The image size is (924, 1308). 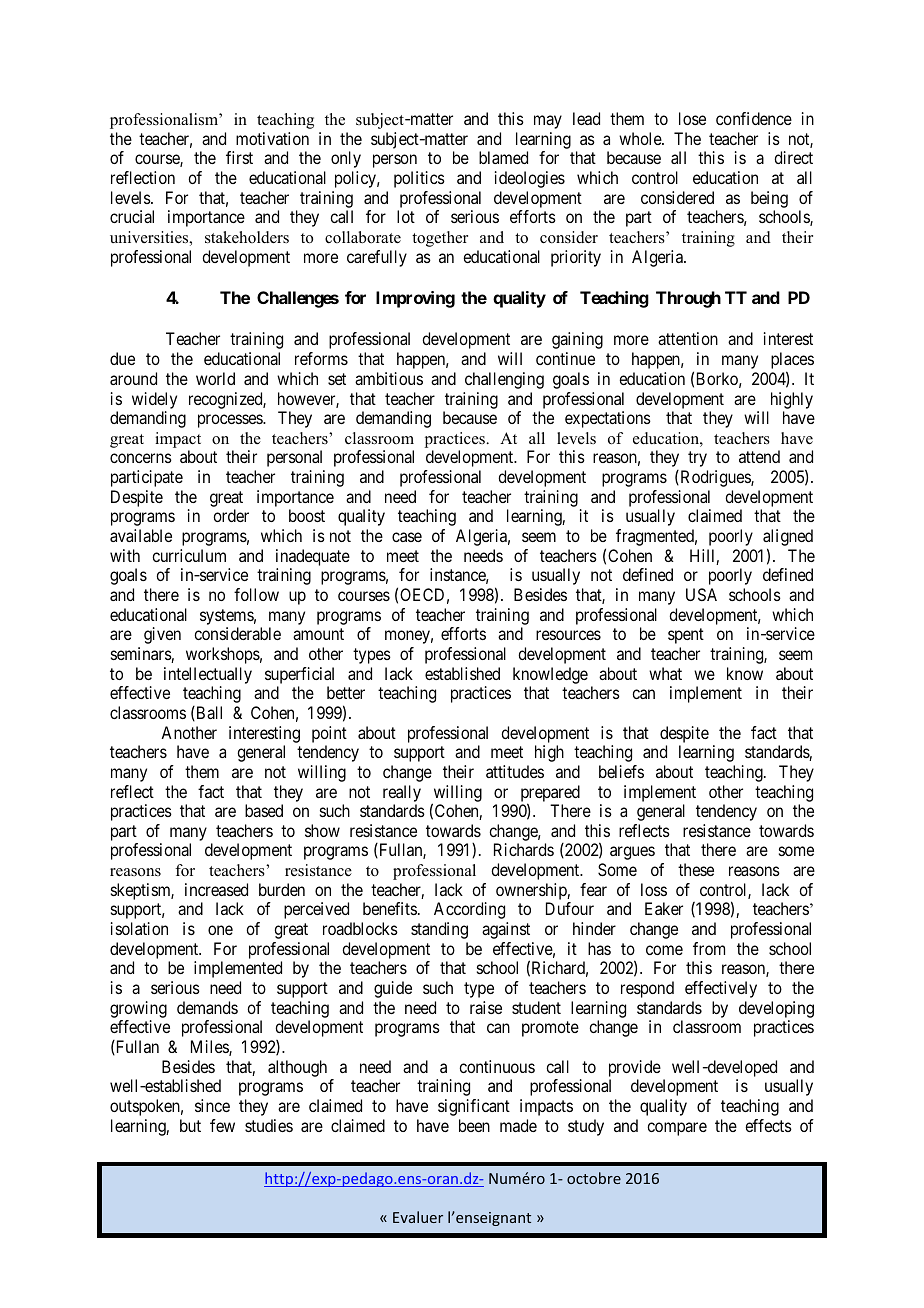 What do you see at coordinates (239, 157) in the document?
I see `first` at bounding box center [239, 157].
